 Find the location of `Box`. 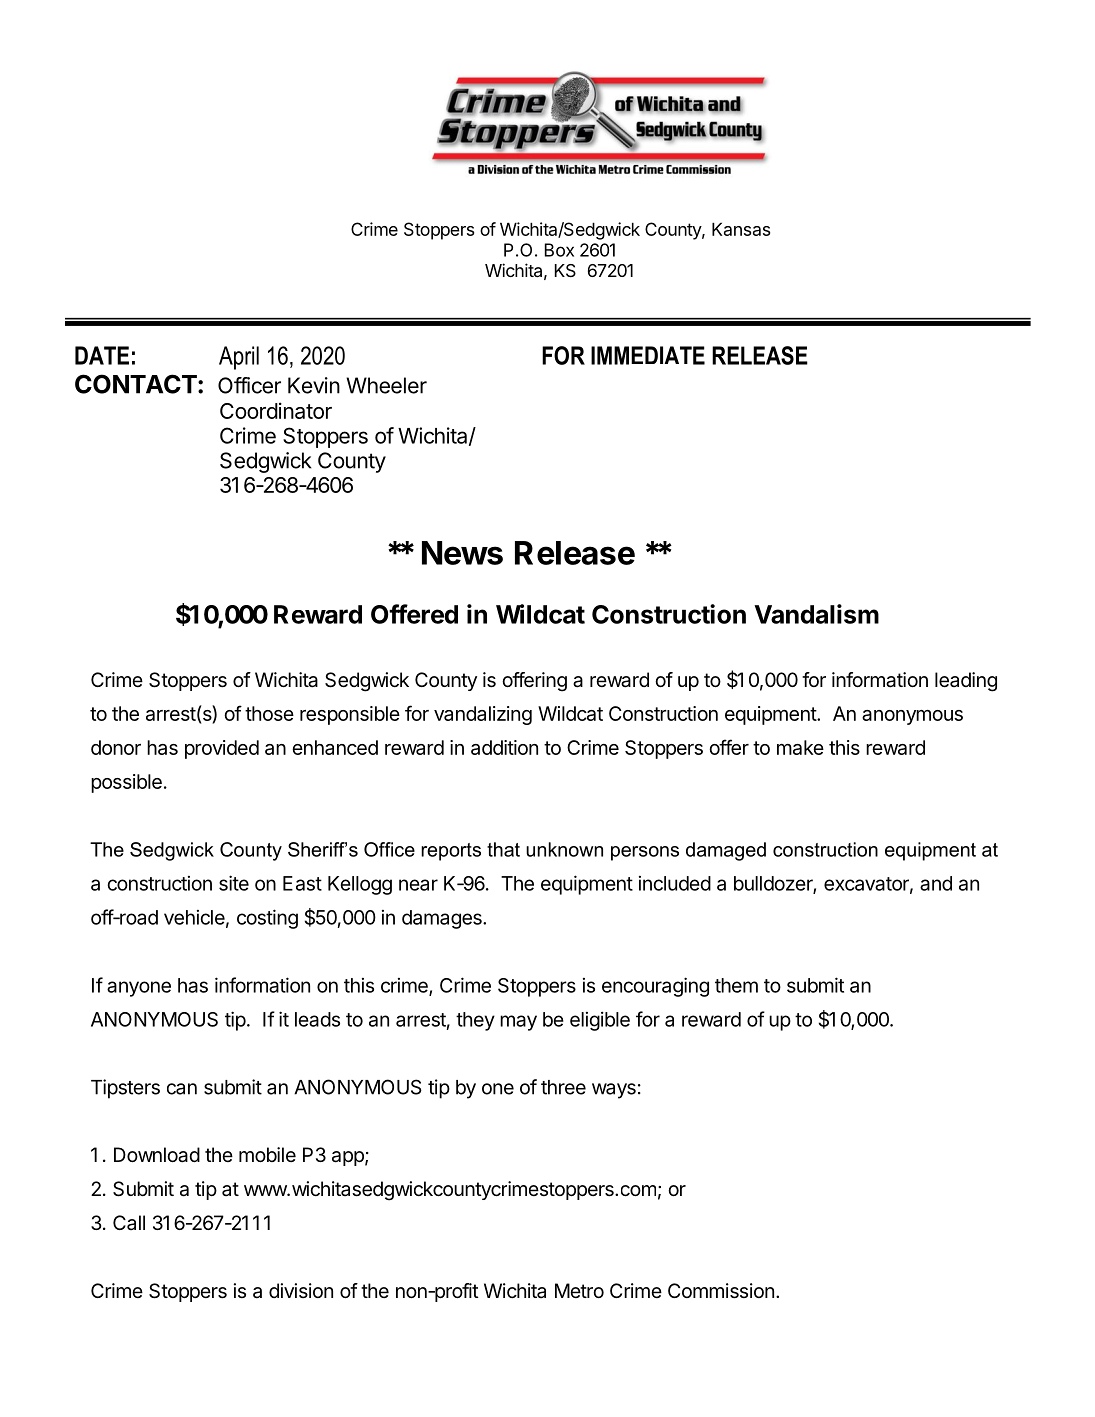

Box is located at coordinates (559, 250).
